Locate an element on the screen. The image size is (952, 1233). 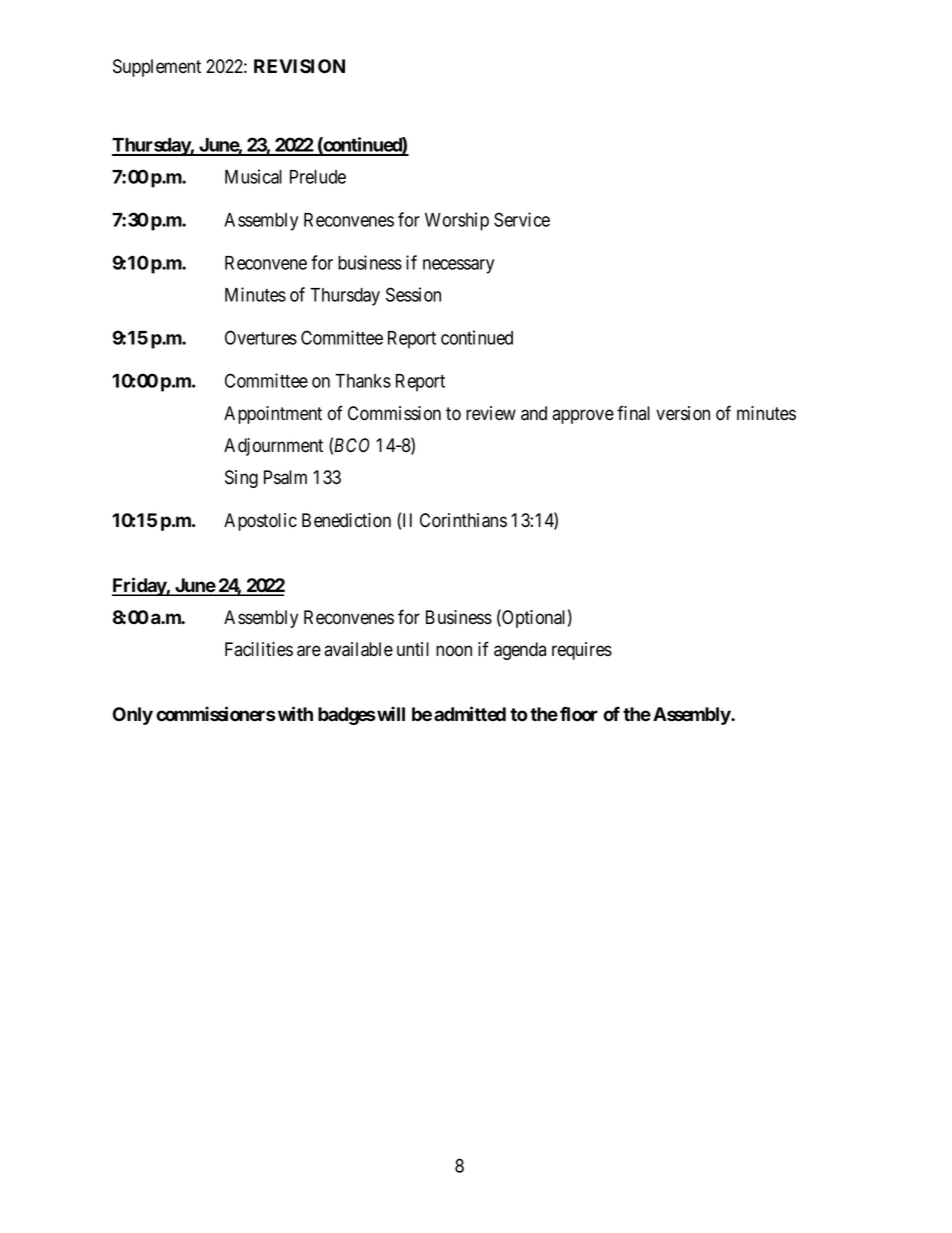
Thanks is located at coordinates (363, 381).
